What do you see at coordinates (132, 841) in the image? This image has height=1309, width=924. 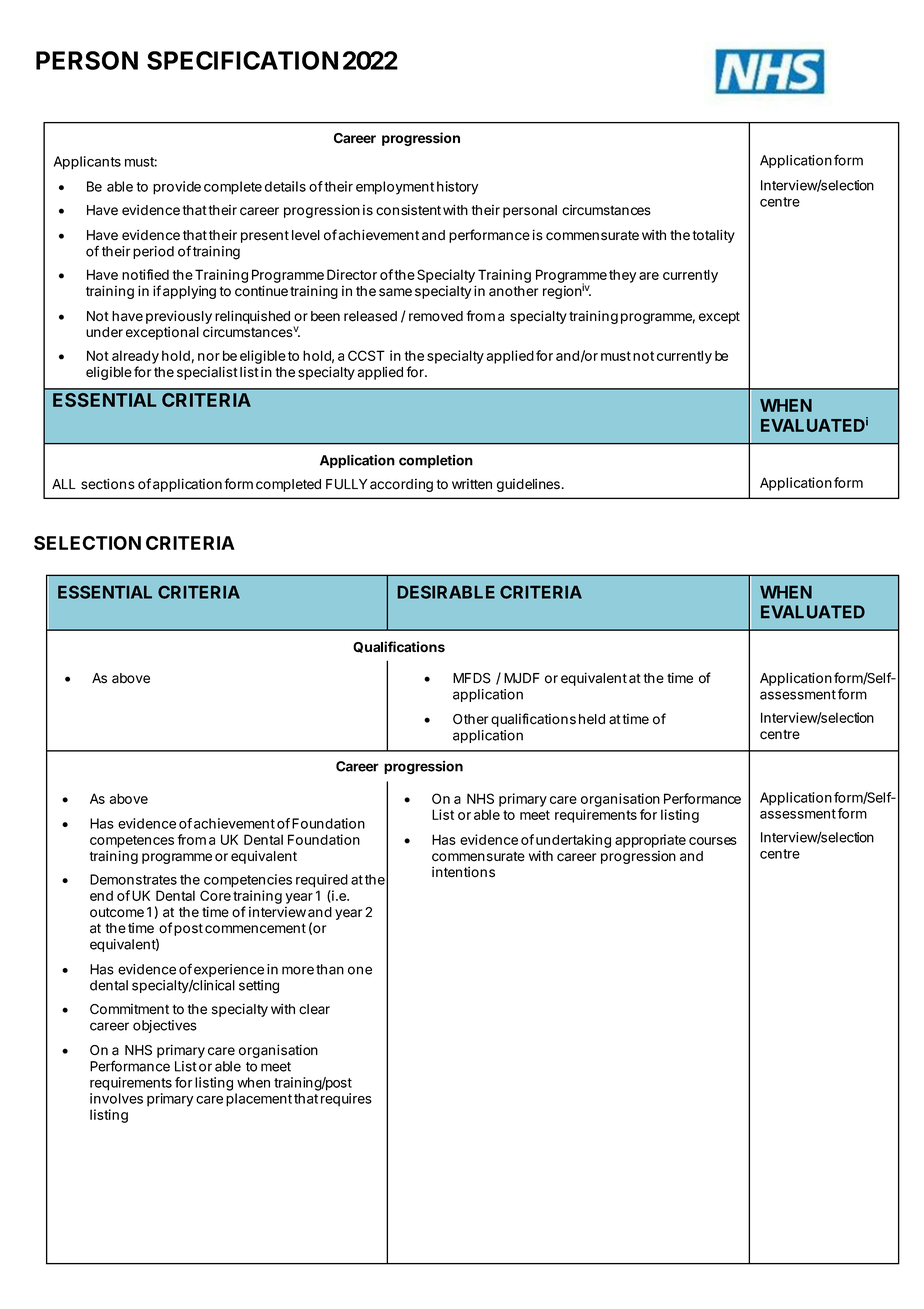 I see `competences` at bounding box center [132, 841].
